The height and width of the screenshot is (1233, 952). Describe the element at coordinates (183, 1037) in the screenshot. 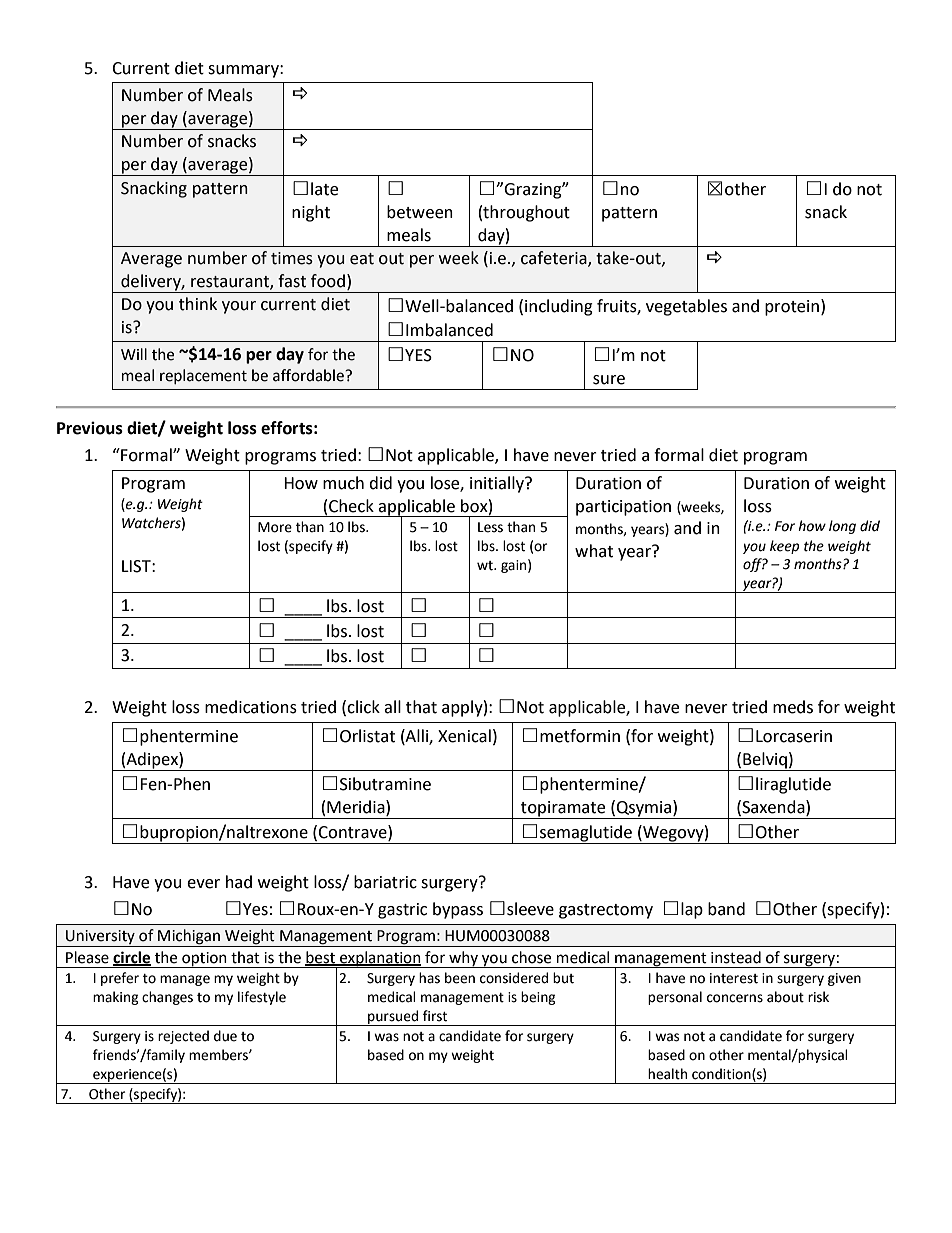

I see `rejected` at that location.
